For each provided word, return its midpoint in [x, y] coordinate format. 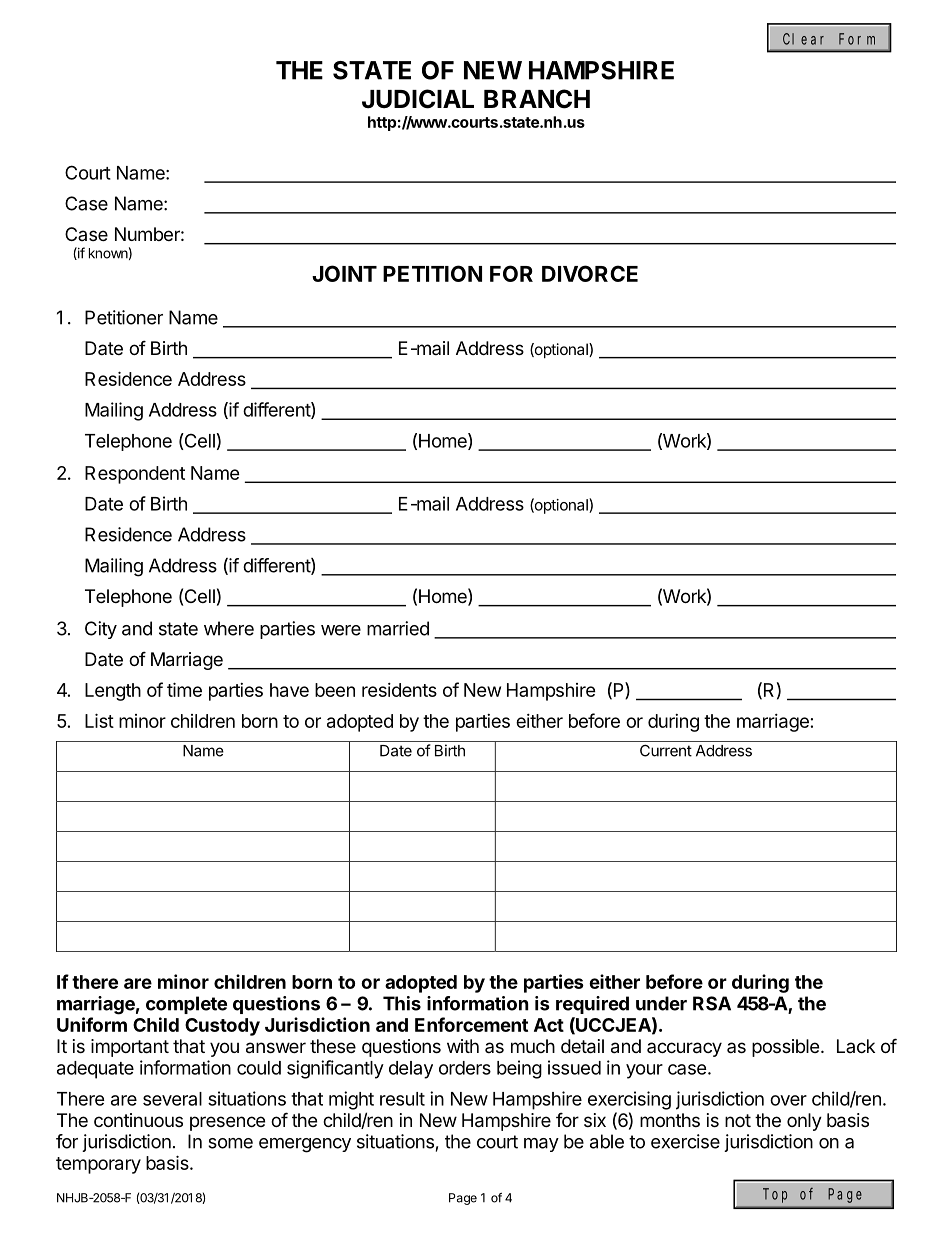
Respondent [135, 475]
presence [227, 1123]
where [229, 628]
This [402, 1003]
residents [399, 690]
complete [186, 1005]
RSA [712, 1003]
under [661, 1003]
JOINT [344, 273]
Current [666, 750]
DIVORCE [590, 273]
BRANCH [537, 99]
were [341, 630]
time [184, 689]
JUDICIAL [418, 99]
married [398, 628]
